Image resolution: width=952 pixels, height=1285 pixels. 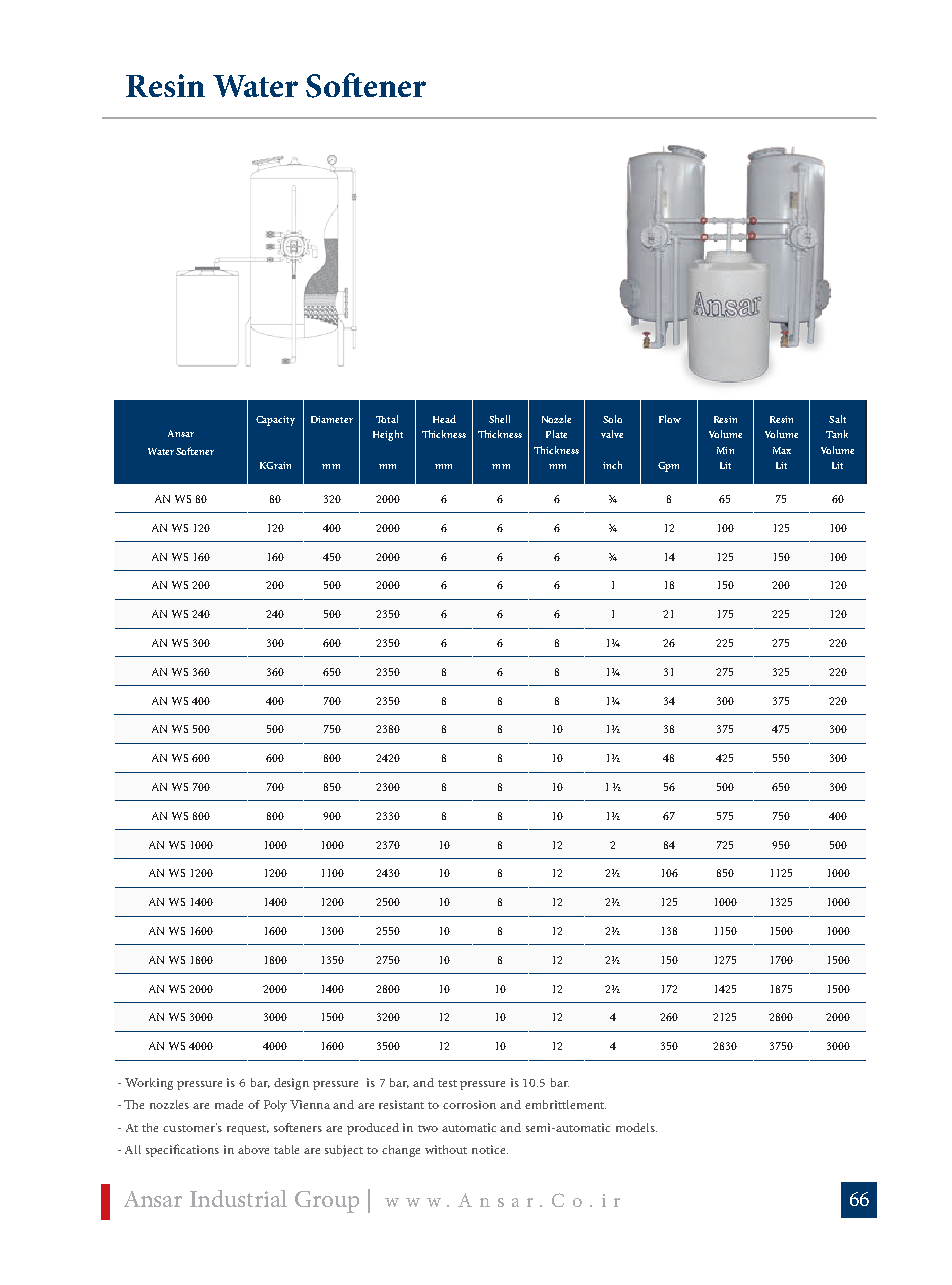 What do you see at coordinates (149, 1084) in the image?
I see `Working` at bounding box center [149, 1084].
